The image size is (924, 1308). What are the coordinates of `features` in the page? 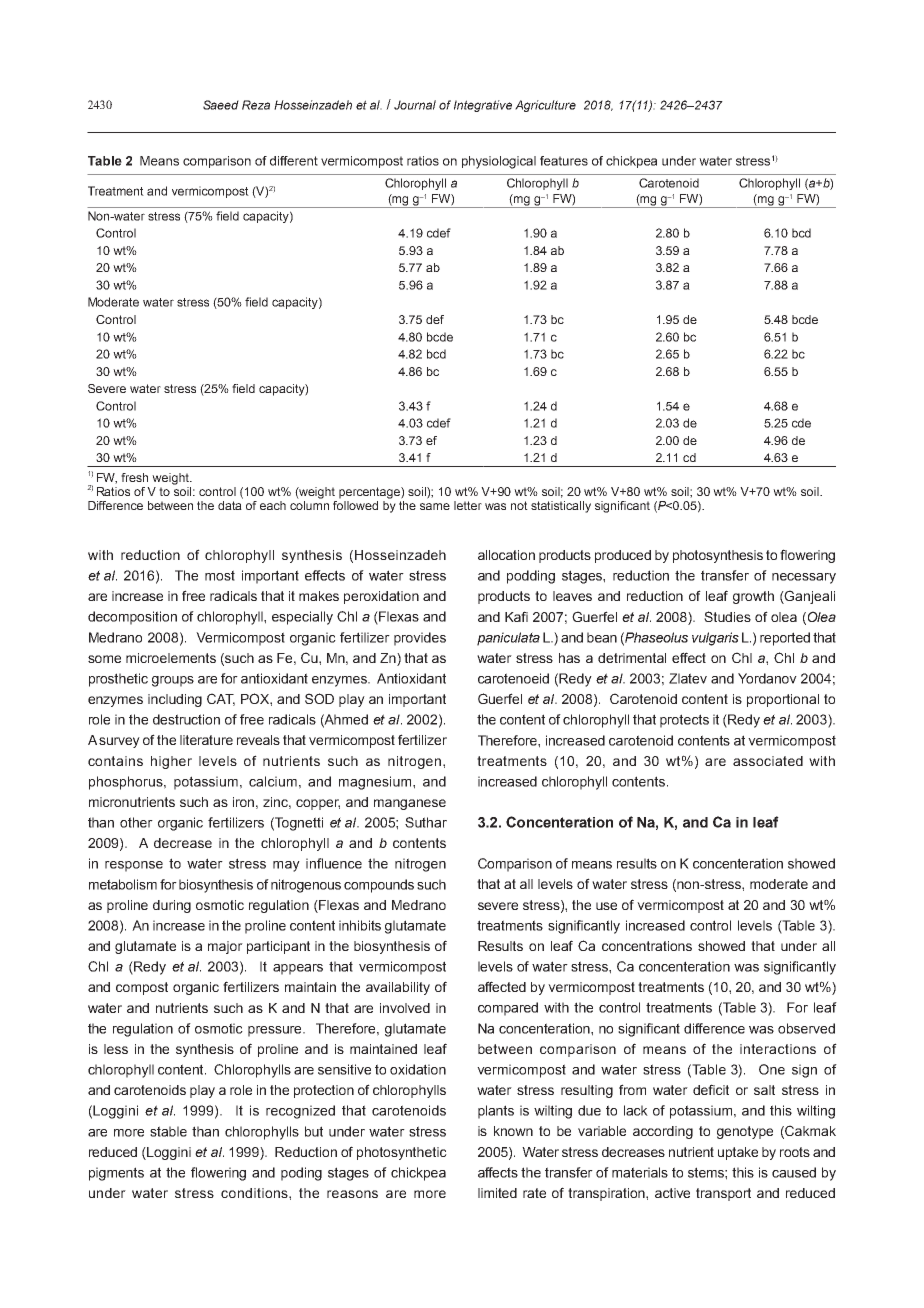 It's located at (564, 161).
